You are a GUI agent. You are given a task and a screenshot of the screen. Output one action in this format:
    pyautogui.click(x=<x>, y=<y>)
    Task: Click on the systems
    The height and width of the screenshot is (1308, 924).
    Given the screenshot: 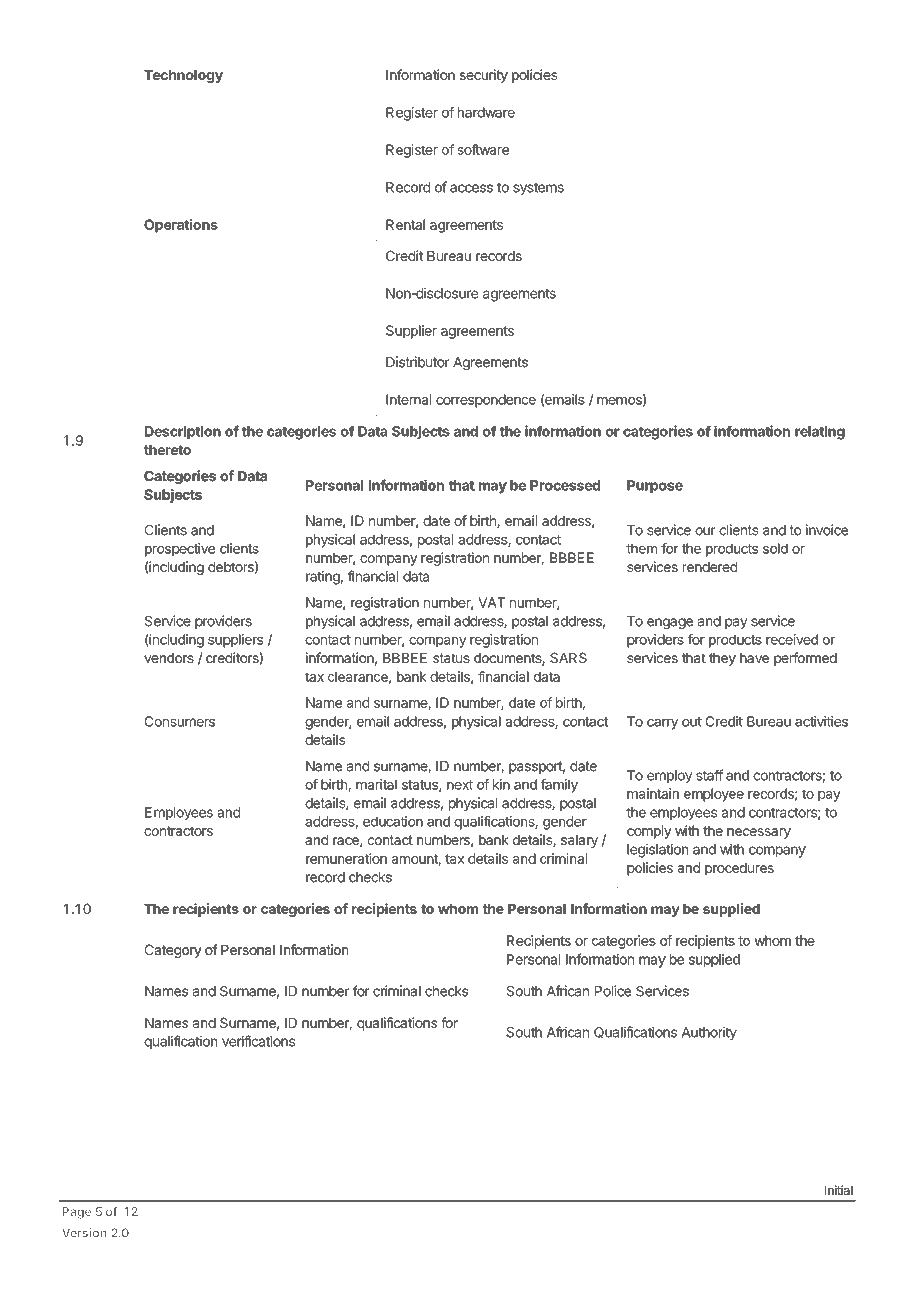 What is the action you would take?
    pyautogui.click(x=538, y=189)
